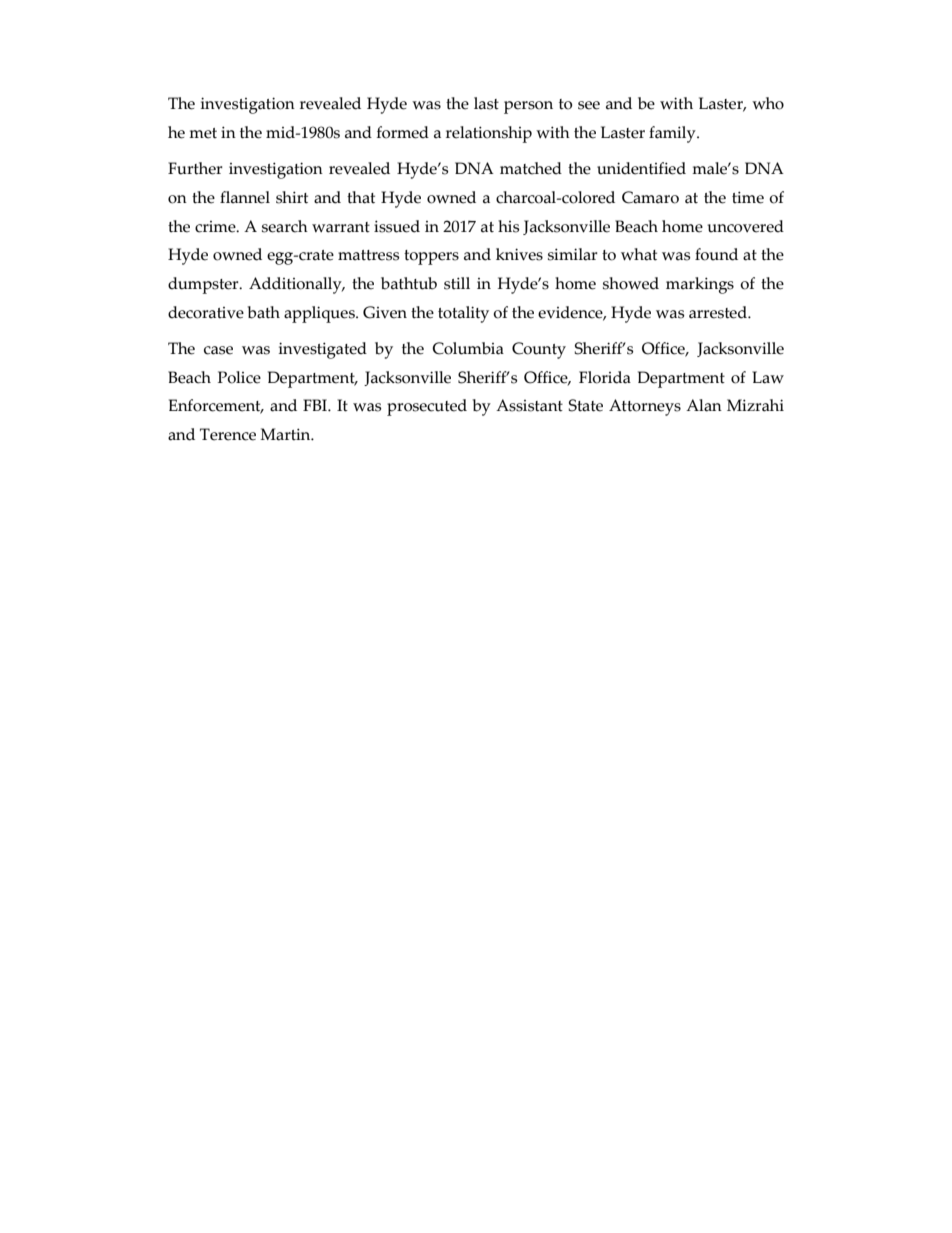  What do you see at coordinates (768, 103) in the image?
I see `who` at bounding box center [768, 103].
